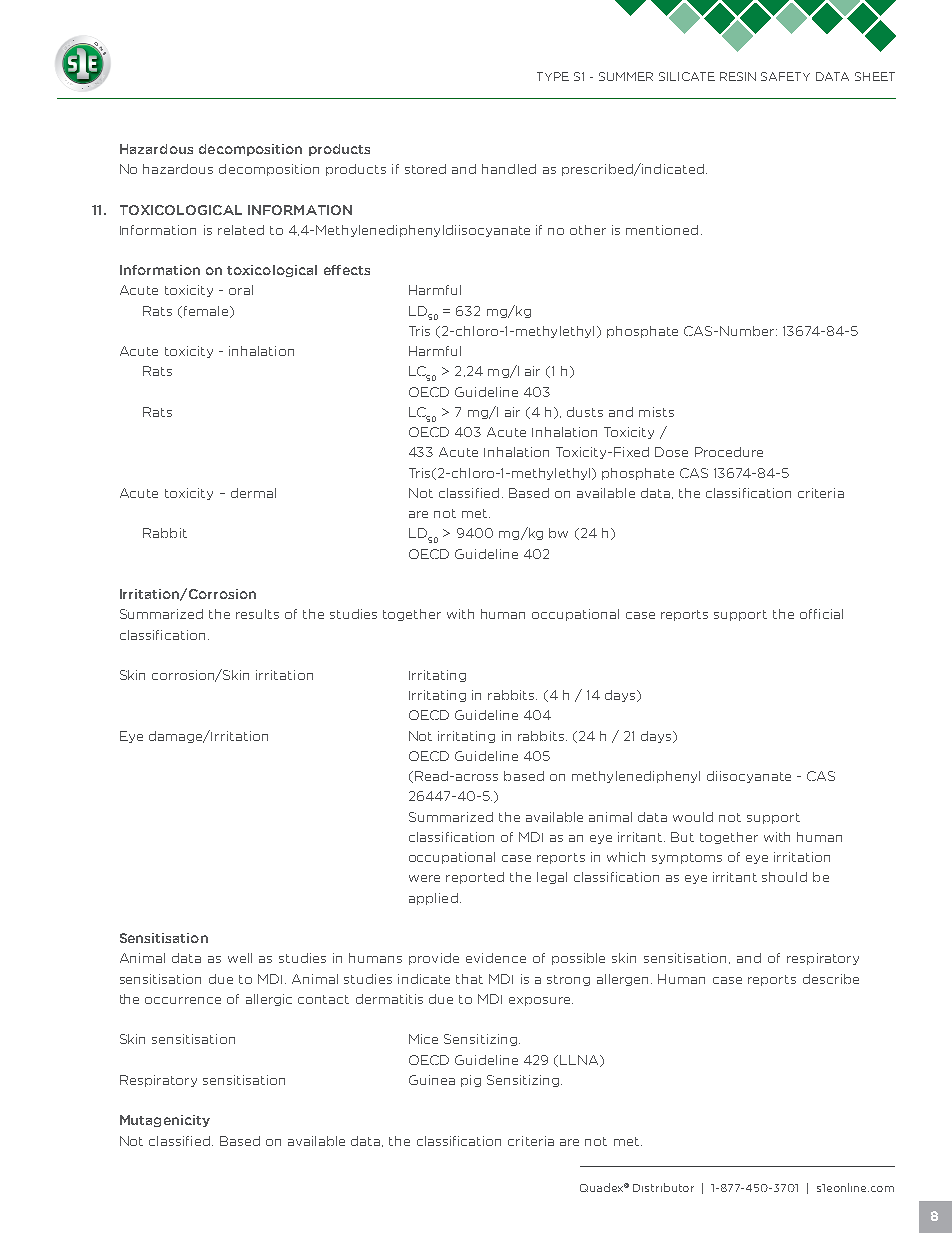  Describe the element at coordinates (253, 493) in the screenshot. I see `dermal` at that location.
